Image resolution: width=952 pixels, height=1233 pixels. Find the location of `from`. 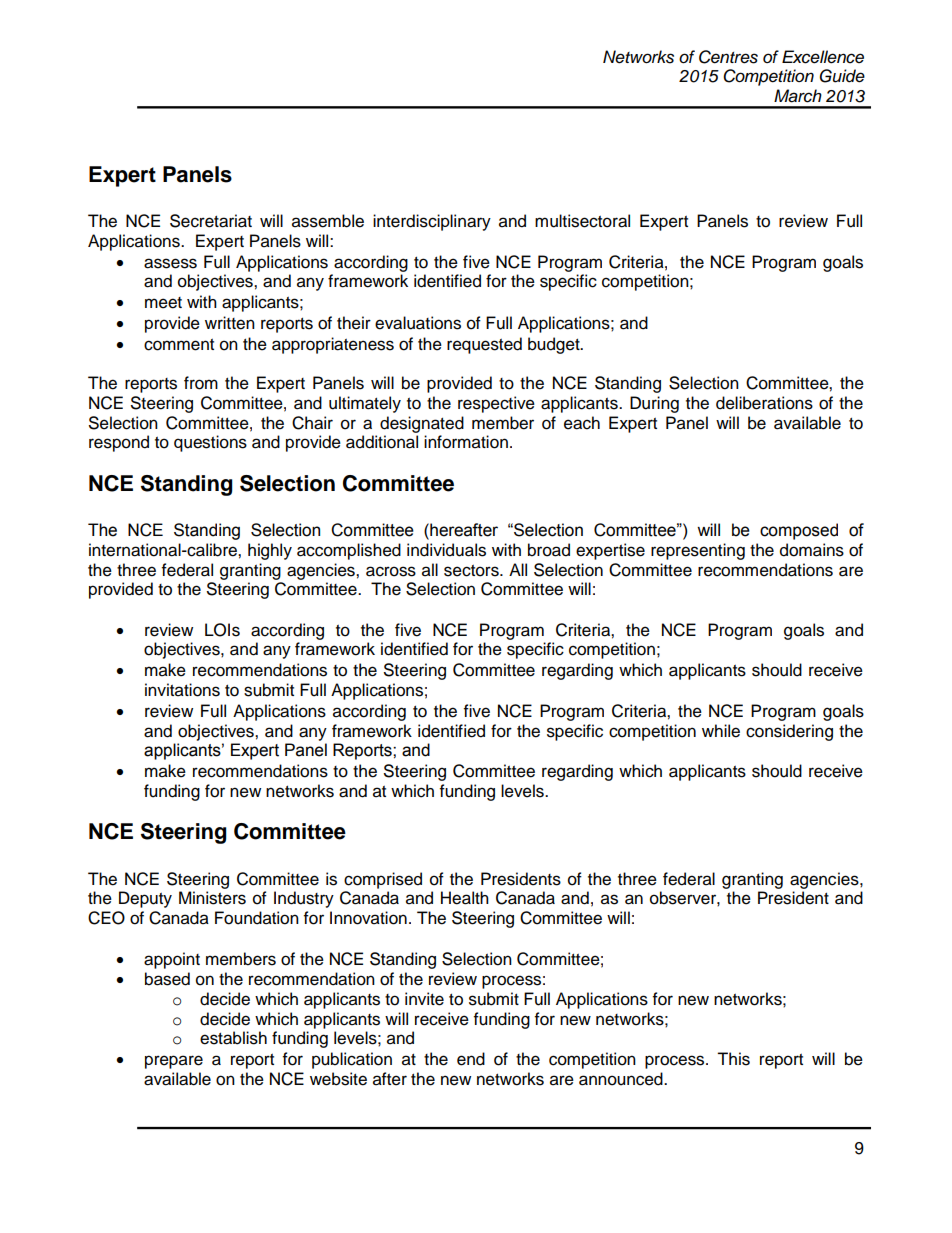

from is located at coordinates (201, 383).
